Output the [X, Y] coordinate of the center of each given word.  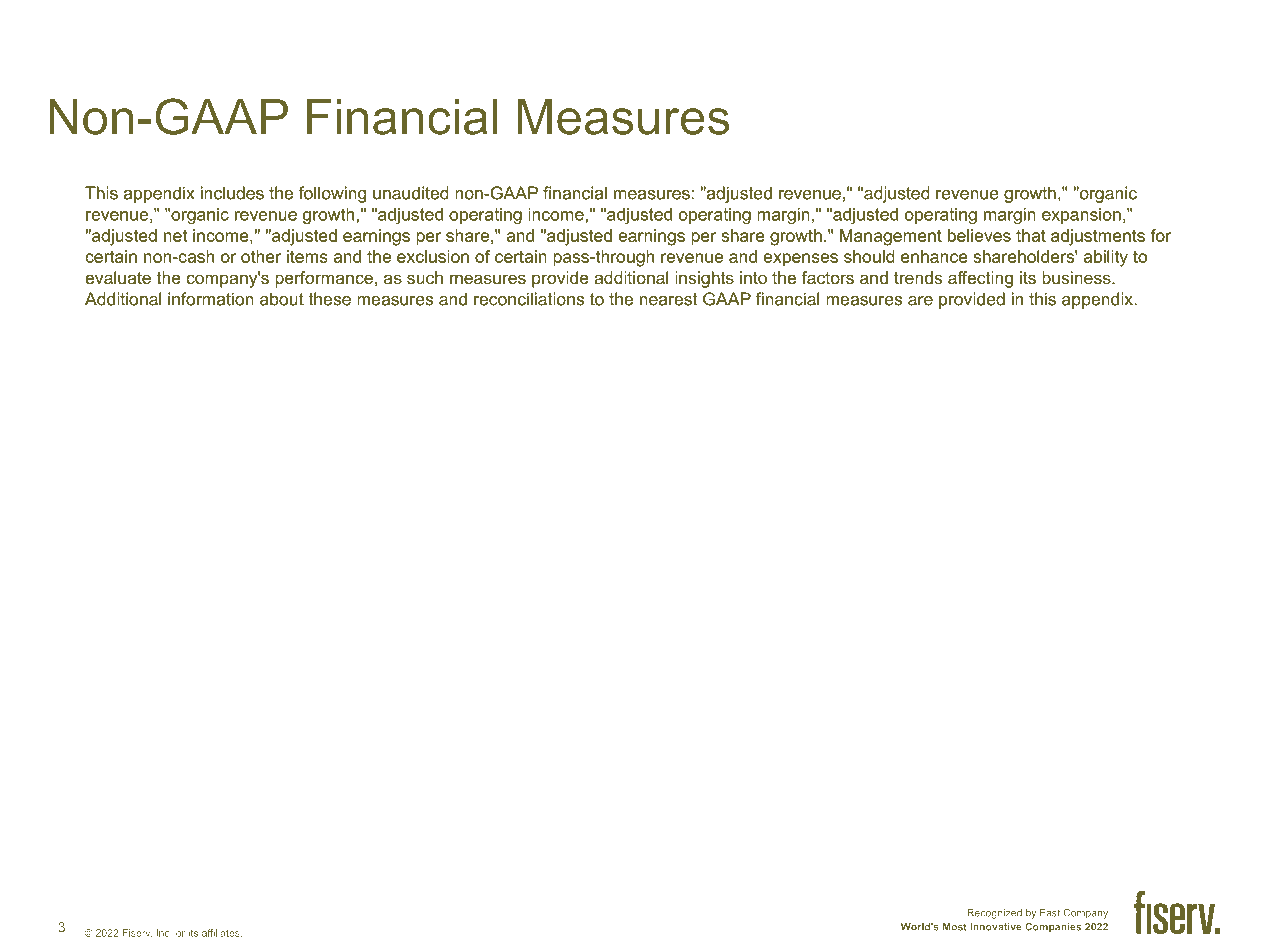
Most [955, 927]
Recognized [994, 914]
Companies [1053, 928]
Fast [1050, 913]
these [330, 299]
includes [232, 193]
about [282, 299]
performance [324, 279]
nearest [668, 299]
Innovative [996, 927]
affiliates [222, 933]
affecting [980, 279]
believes [979, 235]
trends [918, 277]
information [211, 299]
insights [704, 279]
